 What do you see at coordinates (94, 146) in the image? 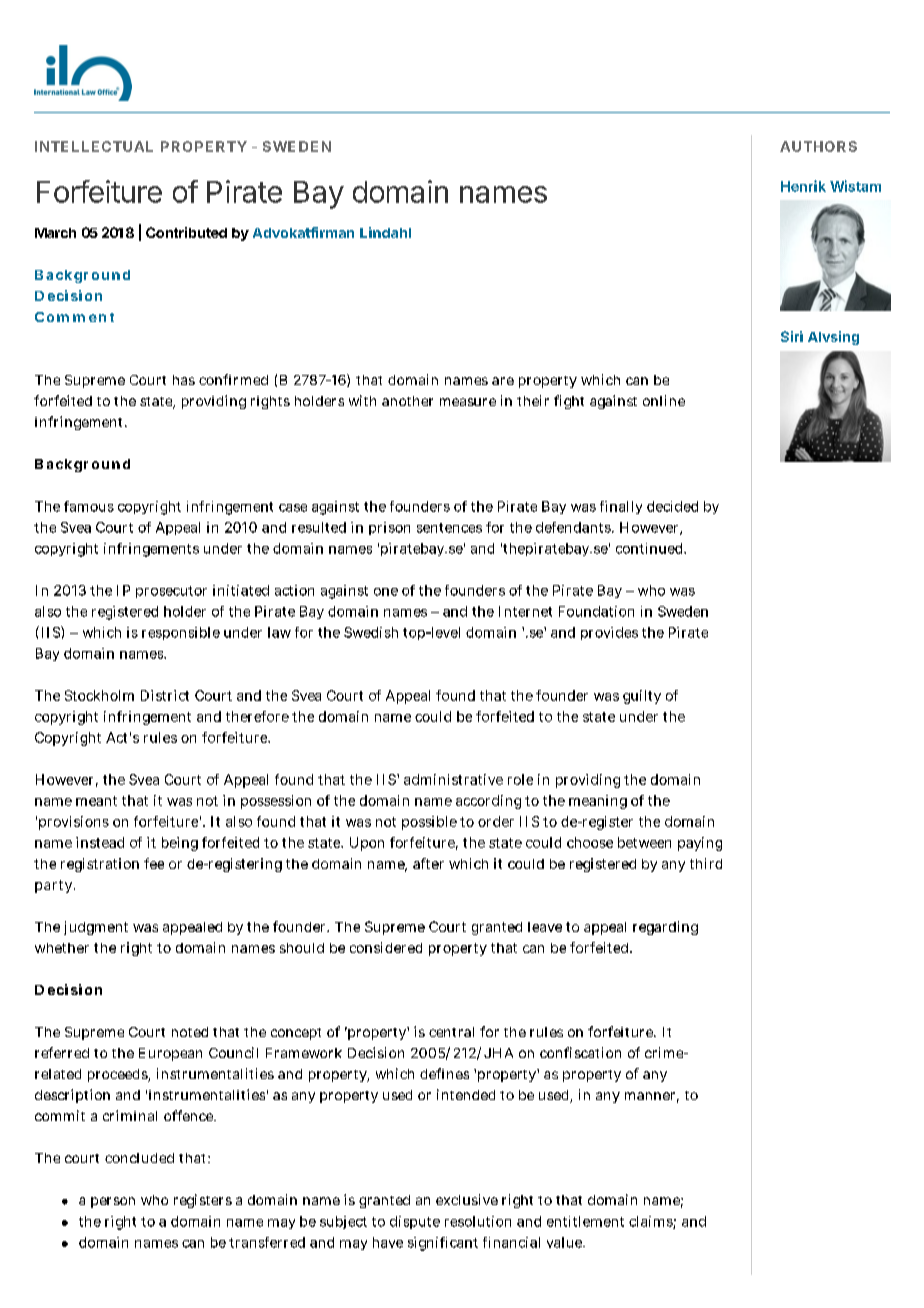
I see `INTELLECTUAL` at bounding box center [94, 146].
